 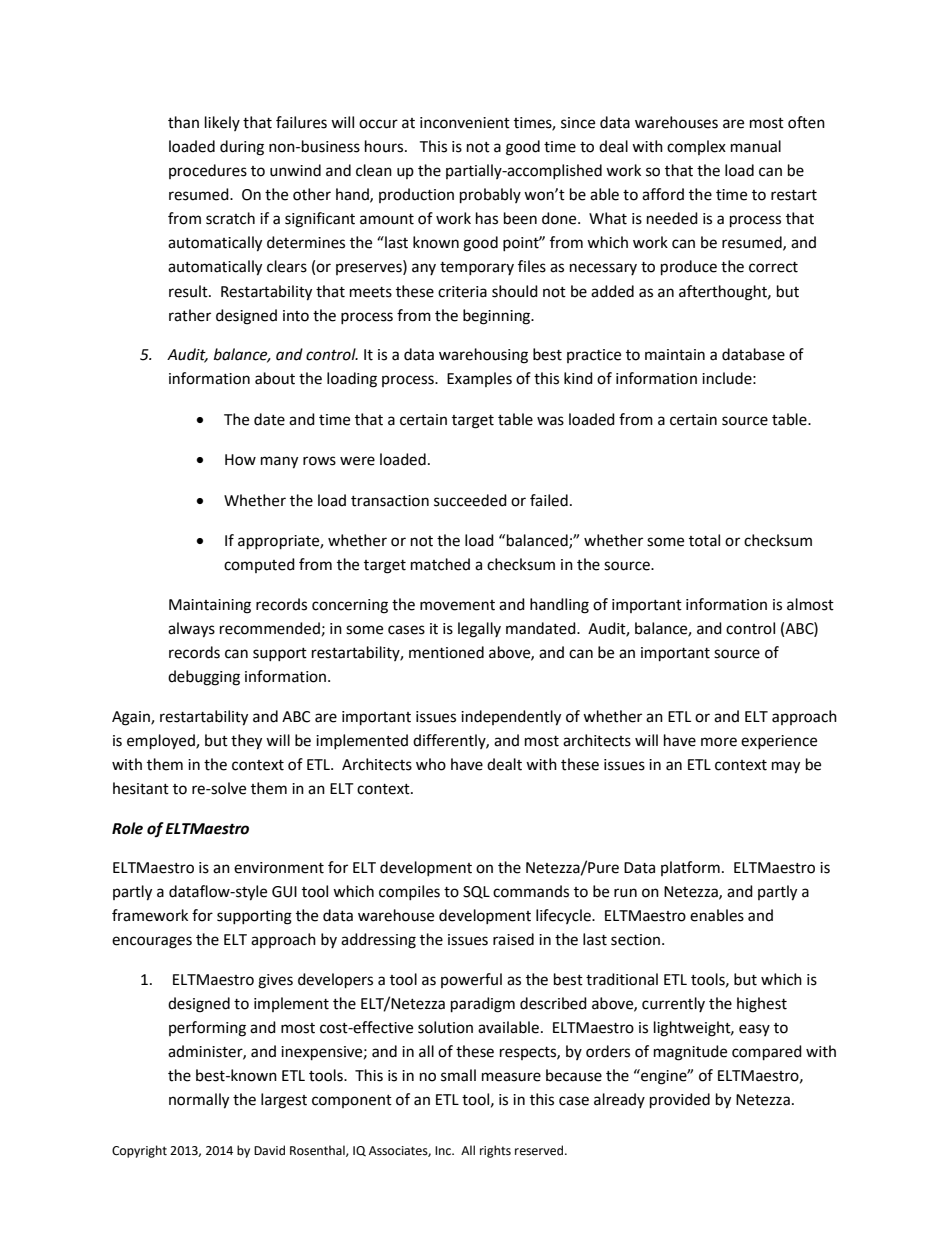 What do you see at coordinates (680, 1101) in the screenshot?
I see `provided` at bounding box center [680, 1101].
